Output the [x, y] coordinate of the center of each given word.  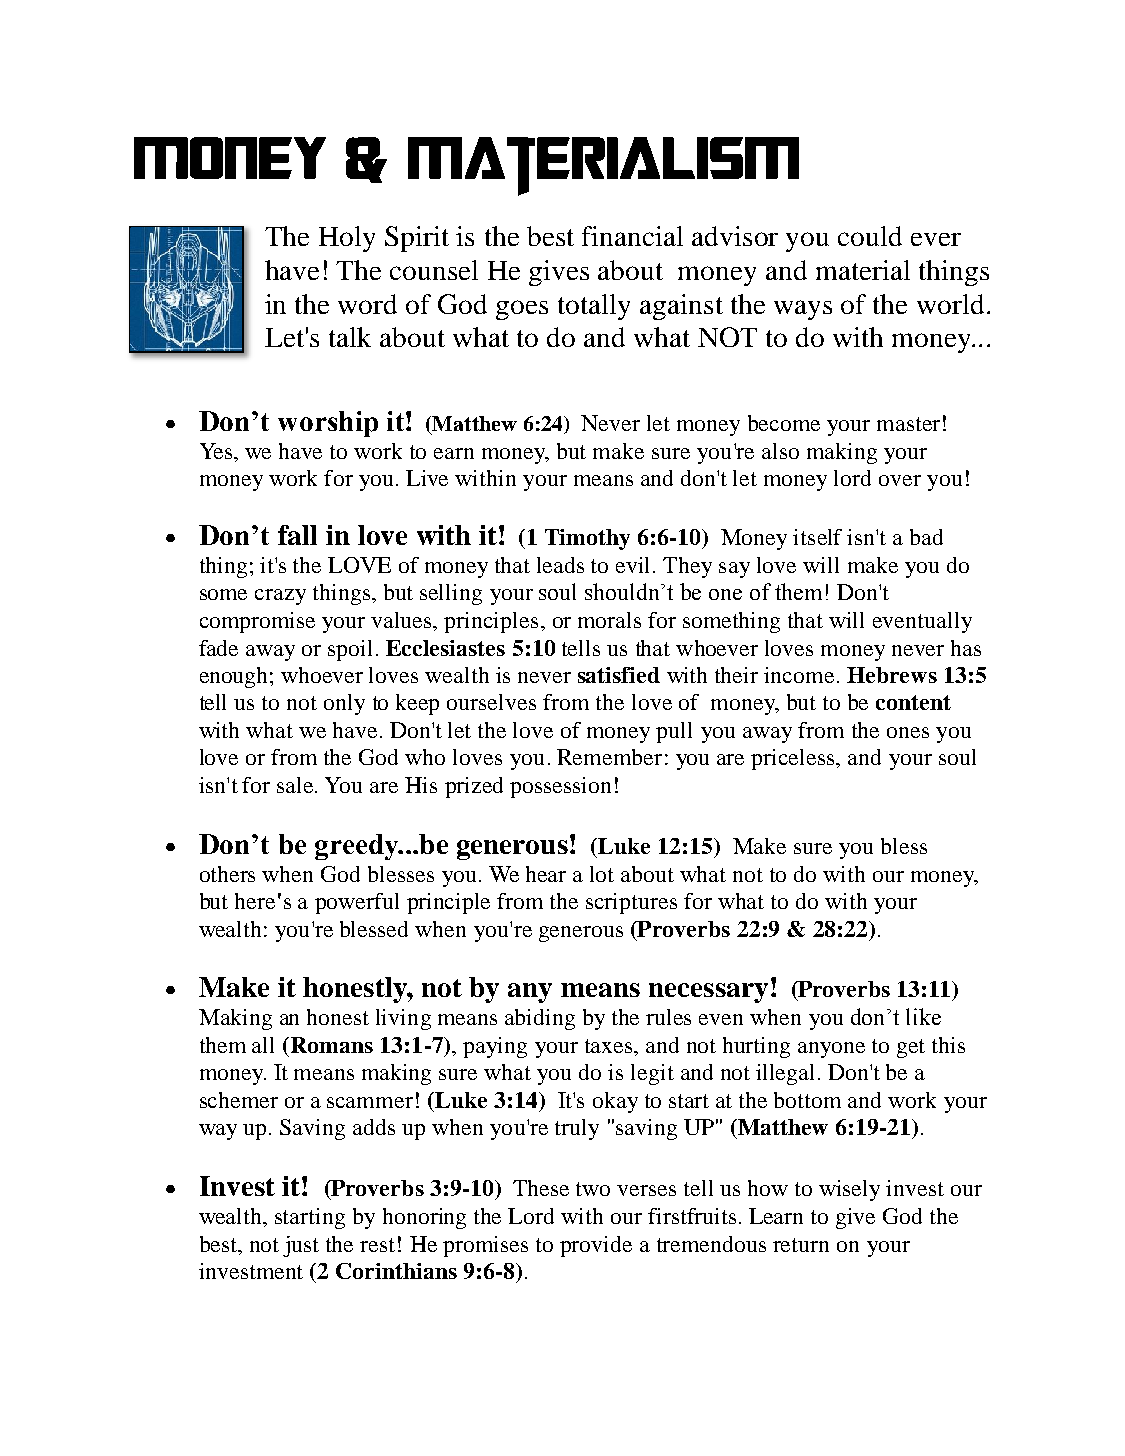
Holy [347, 239]
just [301, 1246]
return [801, 1245]
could [870, 236]
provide [596, 1246]
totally [594, 307]
